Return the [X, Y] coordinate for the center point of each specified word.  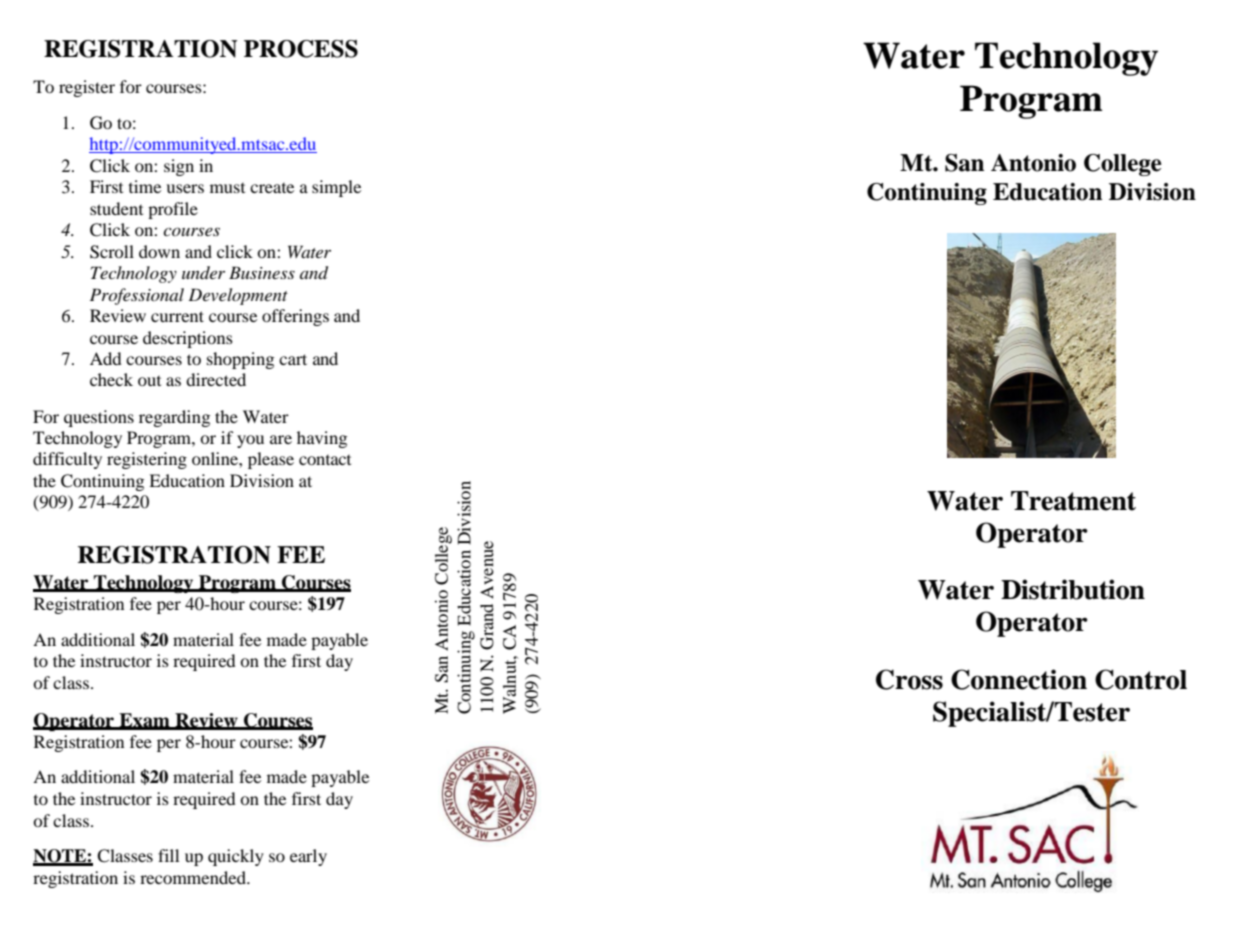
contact [325, 460]
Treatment [1073, 501]
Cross [909, 679]
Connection [1019, 679]
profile [173, 210]
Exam [144, 721]
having [322, 439]
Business [262, 272]
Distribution [1073, 589]
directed [216, 379]
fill [168, 855]
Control [1141, 679]
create [272, 188]
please [271, 460]
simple [336, 188]
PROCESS [301, 49]
